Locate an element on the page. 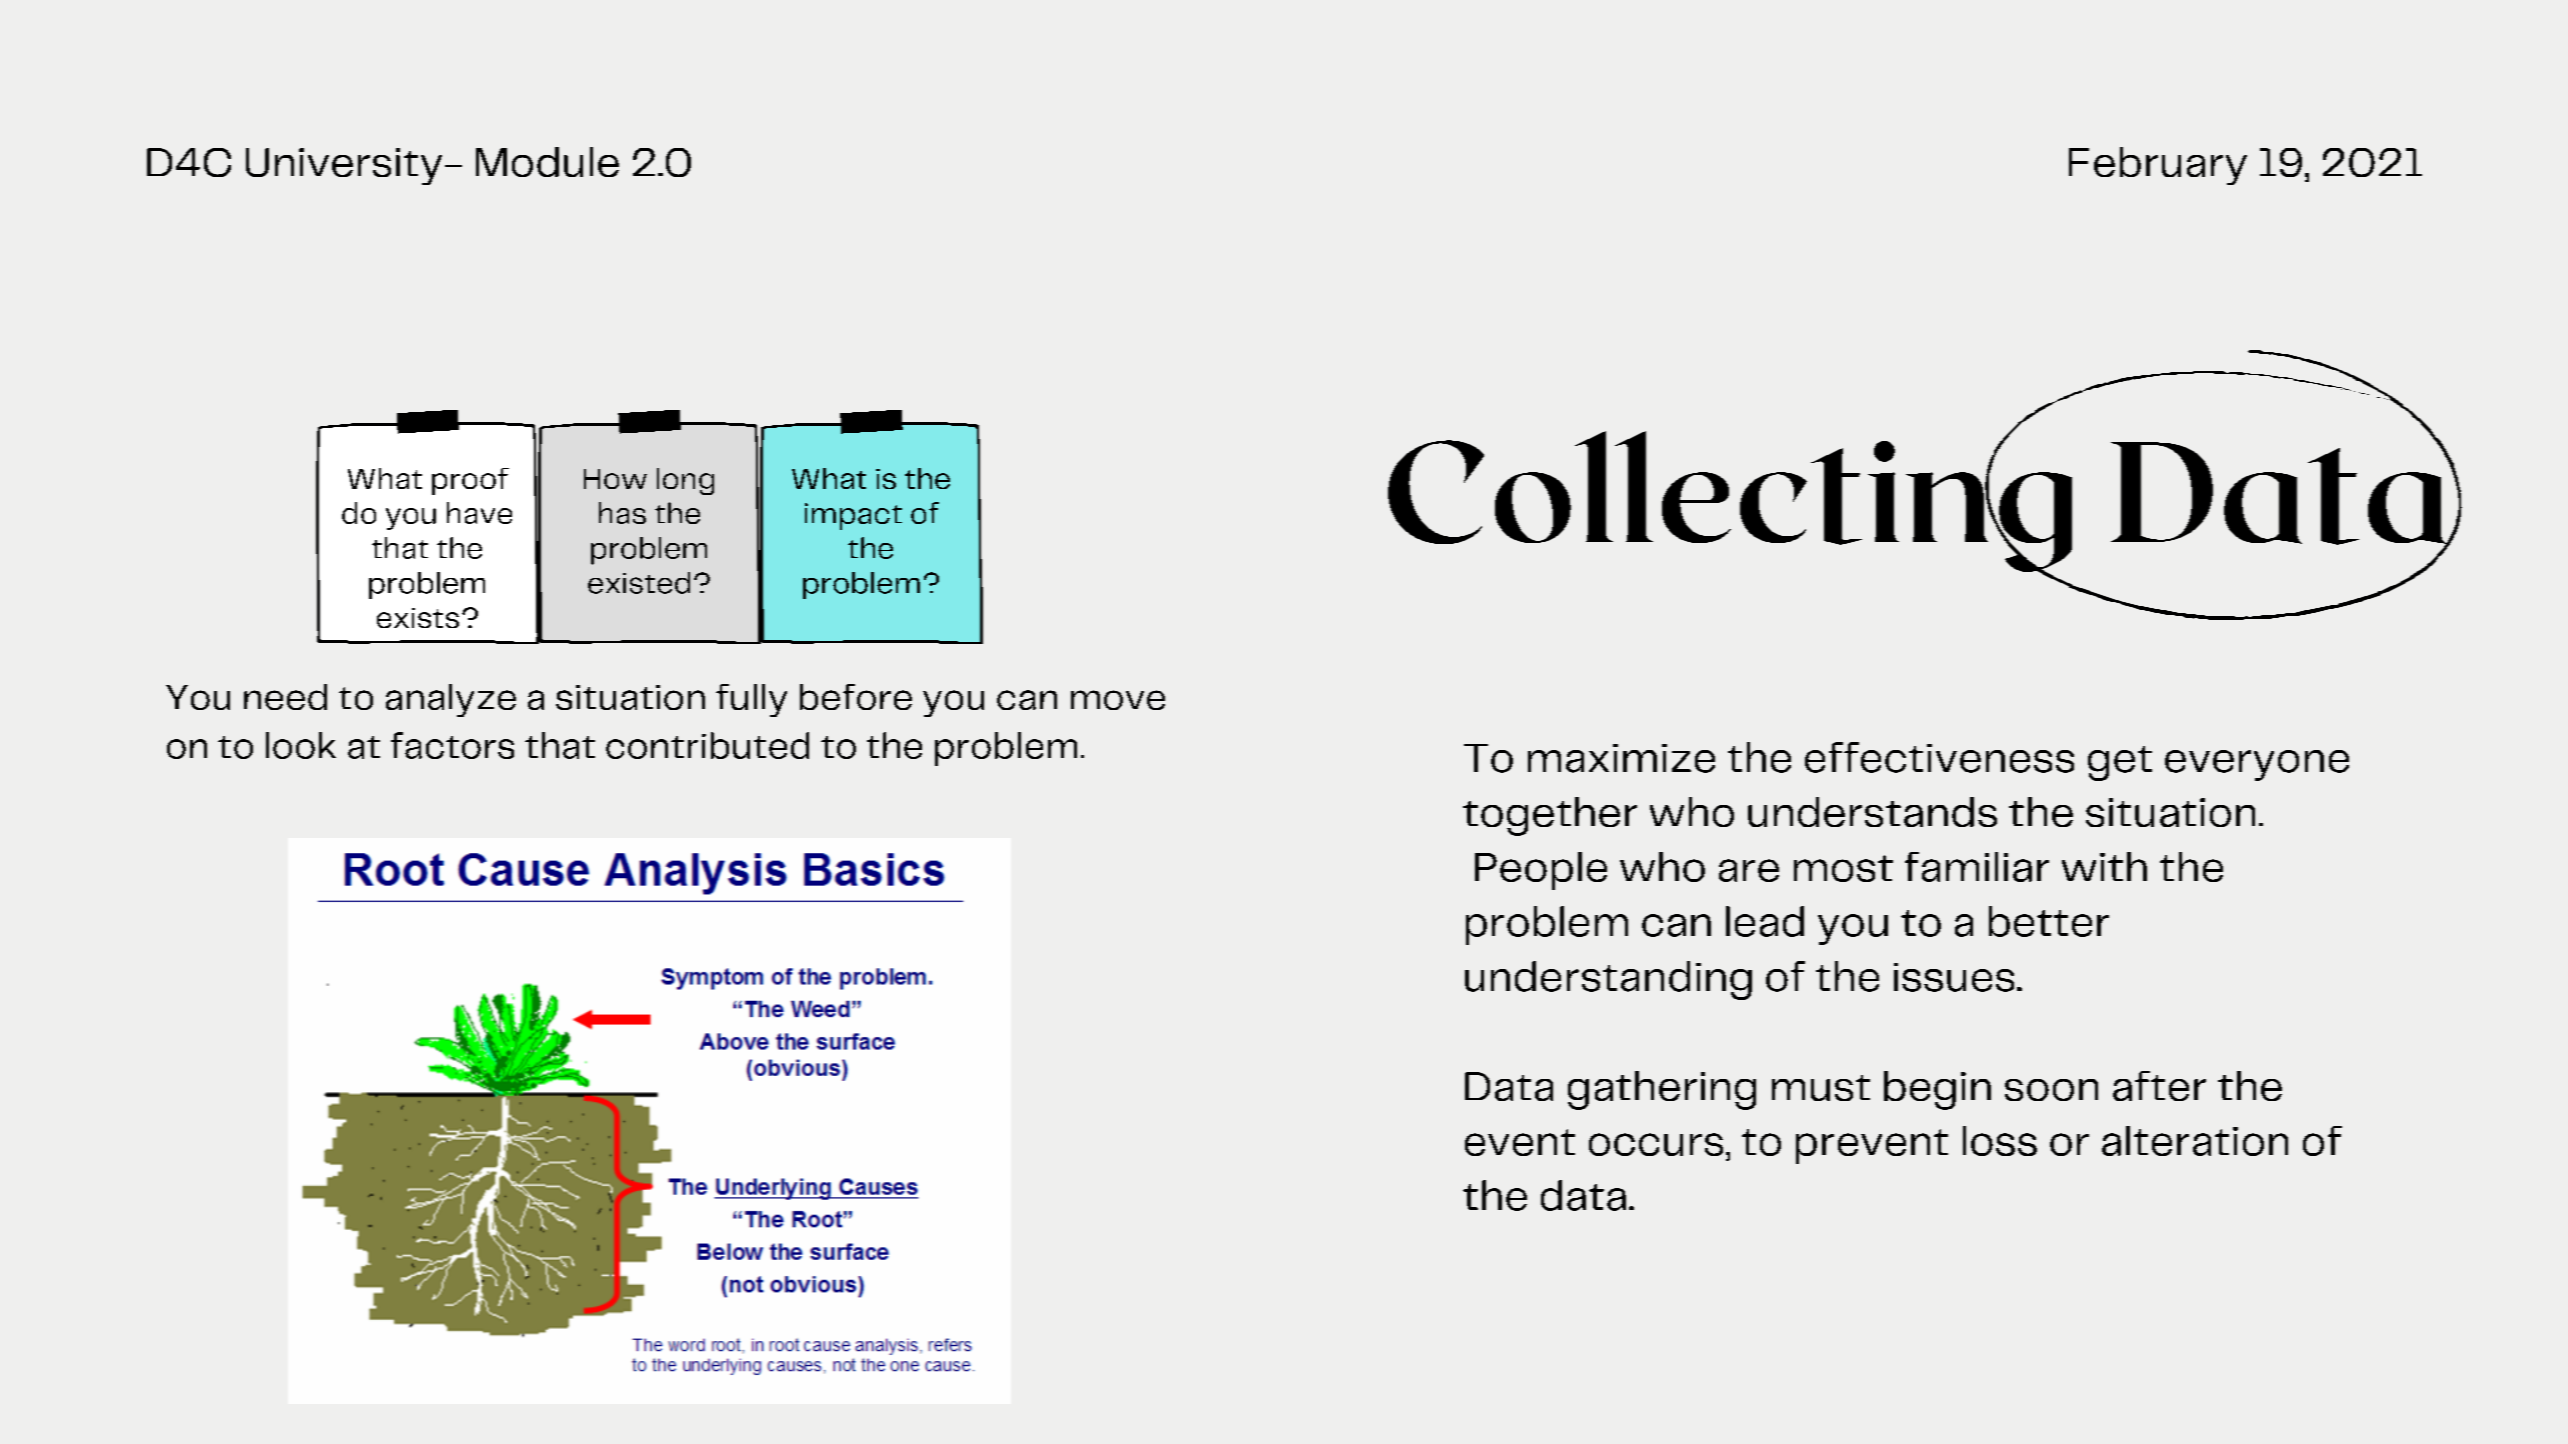 The width and height of the page is (2568, 1444). How is located at coordinates (615, 479).
